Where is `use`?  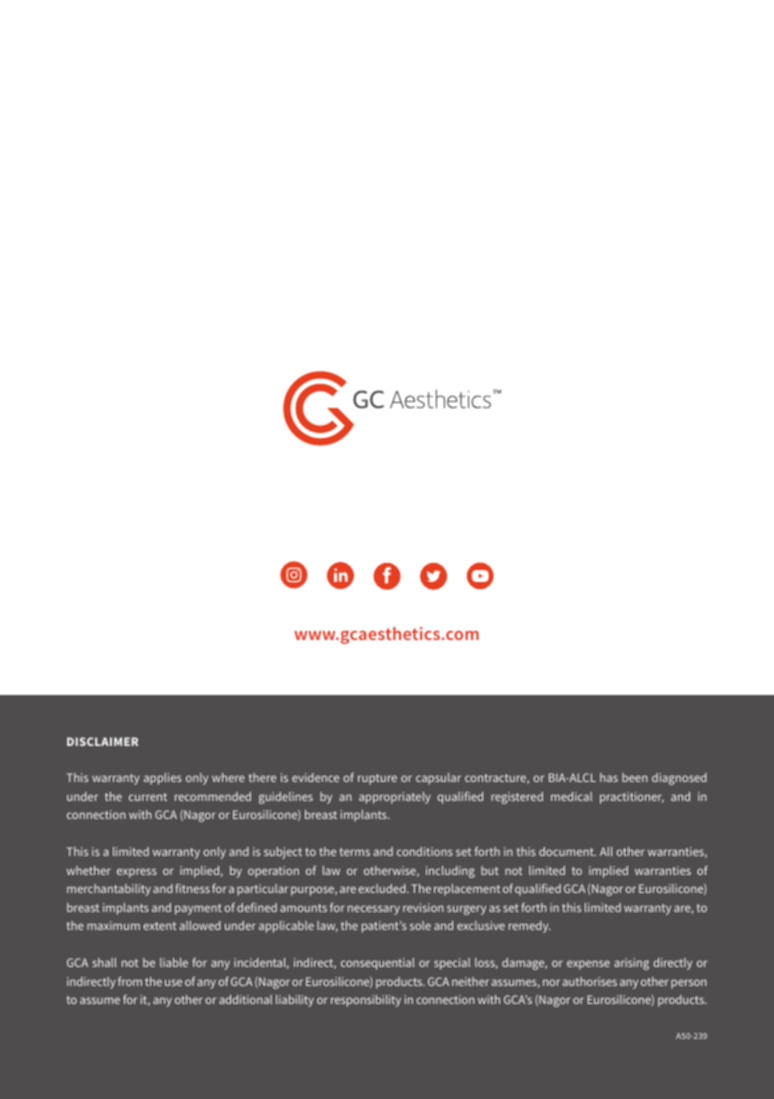
use is located at coordinates (173, 982).
